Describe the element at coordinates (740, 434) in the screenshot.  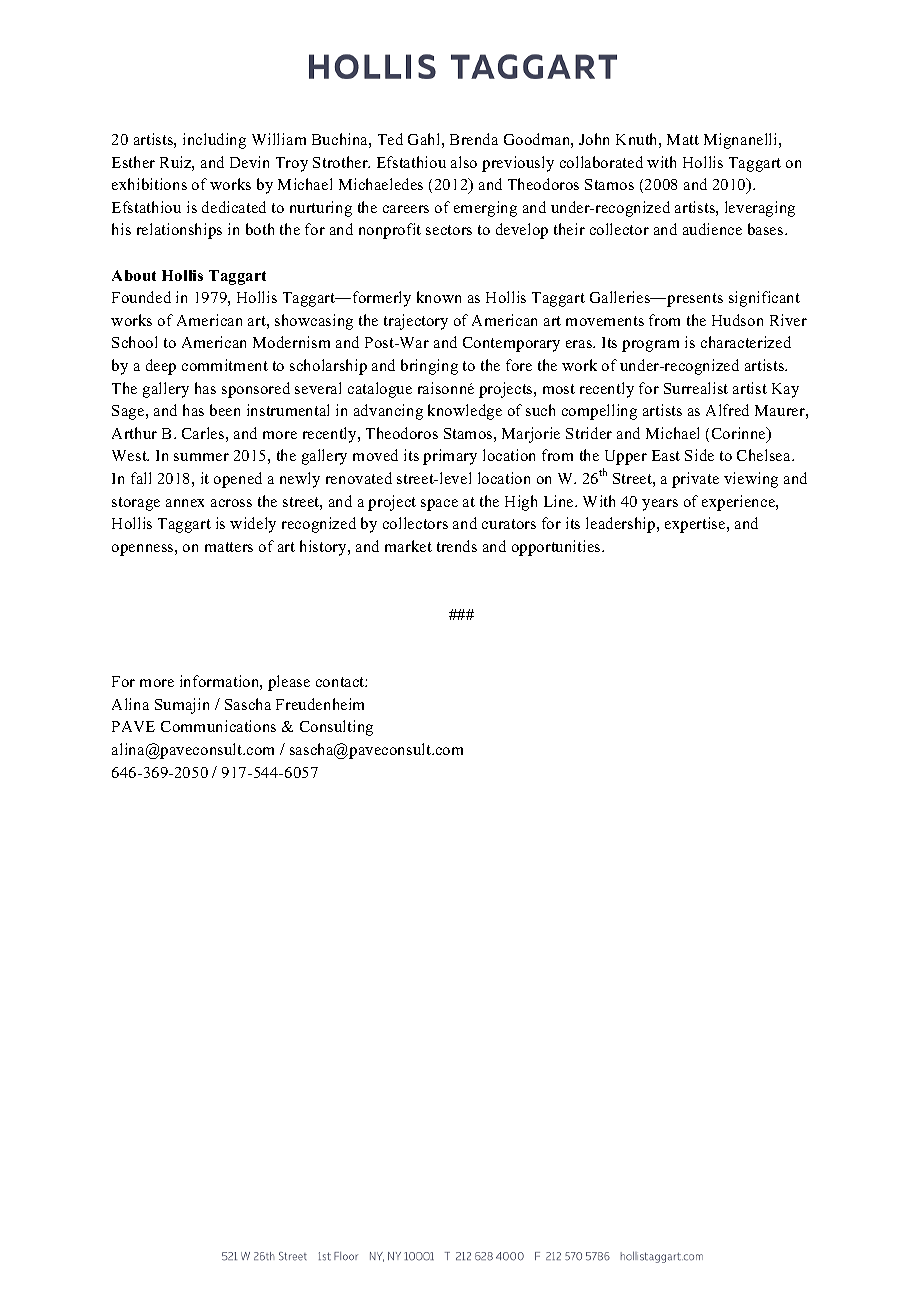
I see `Corinne` at that location.
